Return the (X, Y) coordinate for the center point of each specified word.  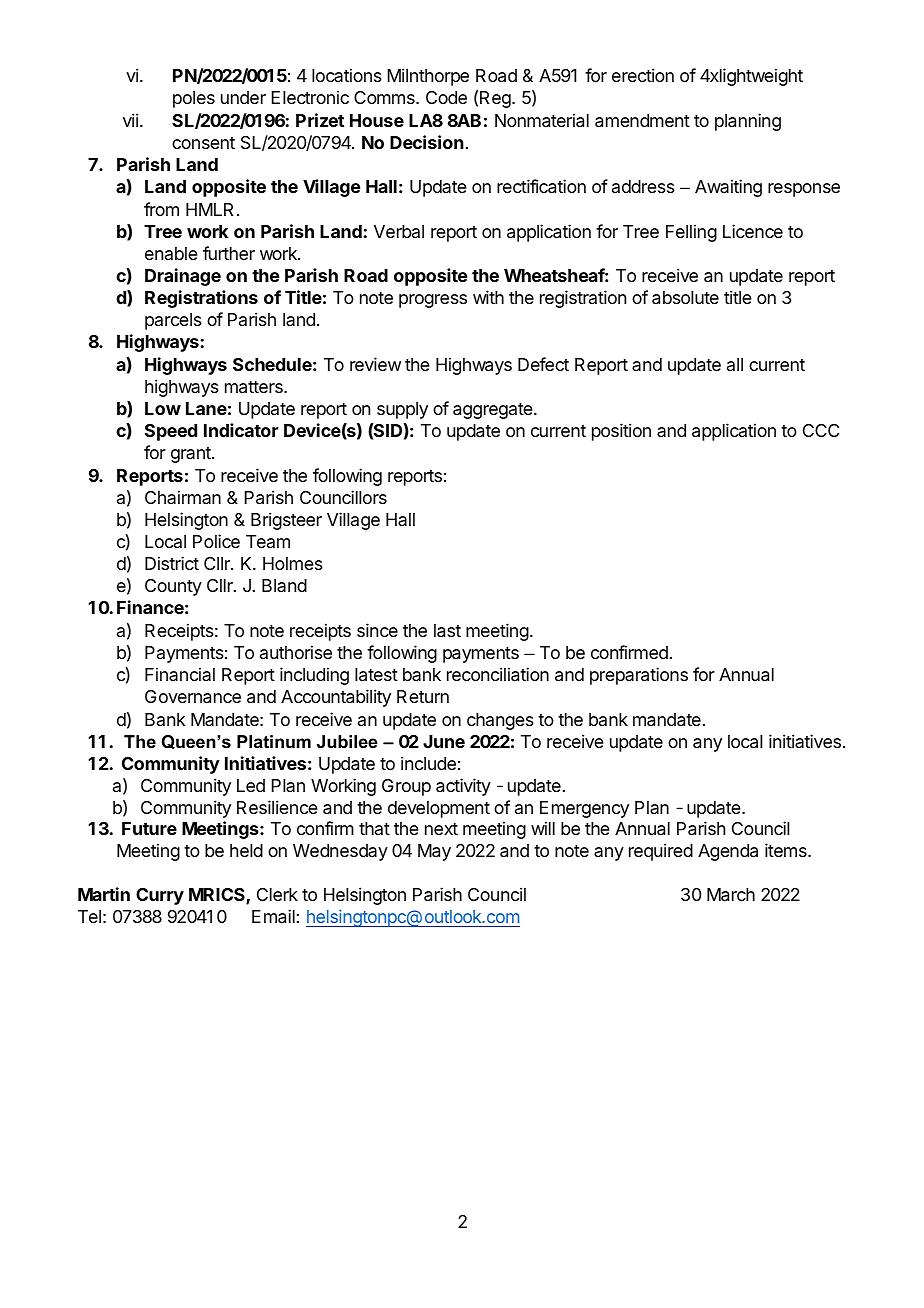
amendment (642, 121)
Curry (160, 896)
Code (446, 97)
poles (194, 99)
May (434, 852)
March (731, 895)
